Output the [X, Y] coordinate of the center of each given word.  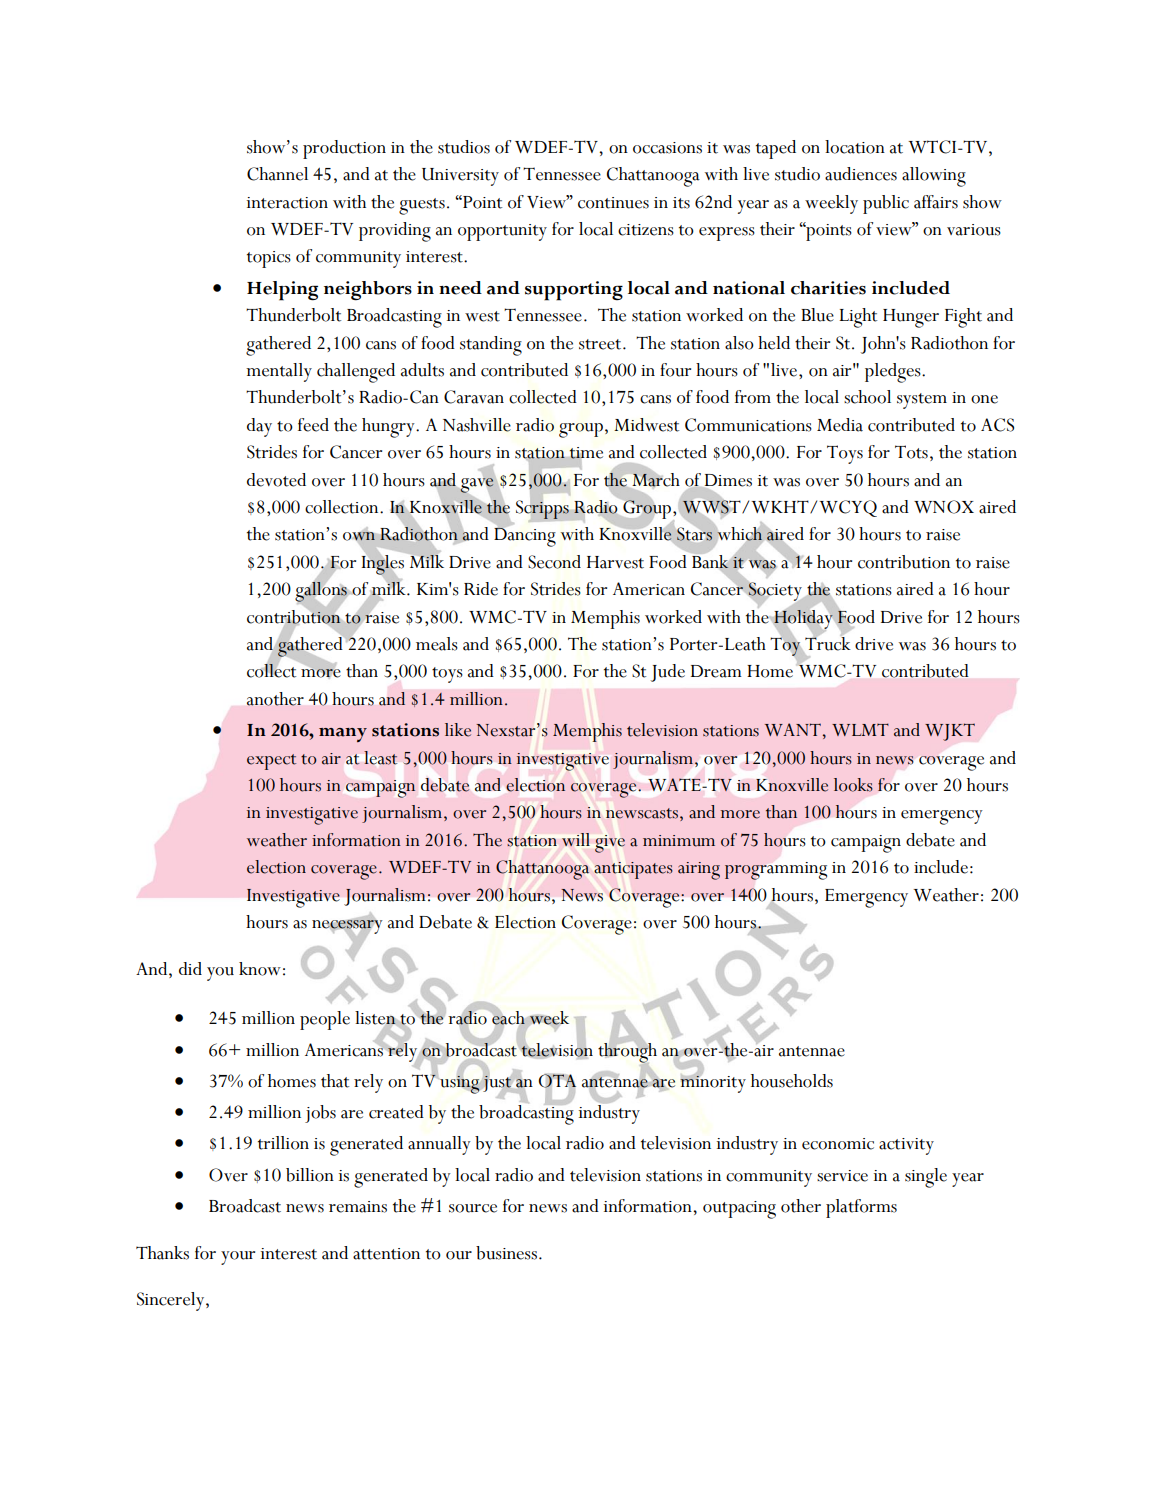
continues [613, 203]
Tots [911, 452]
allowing [934, 177]
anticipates [633, 870]
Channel [277, 174]
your [238, 1258]
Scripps [542, 510]
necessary [347, 927]
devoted [276, 480]
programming [775, 871]
